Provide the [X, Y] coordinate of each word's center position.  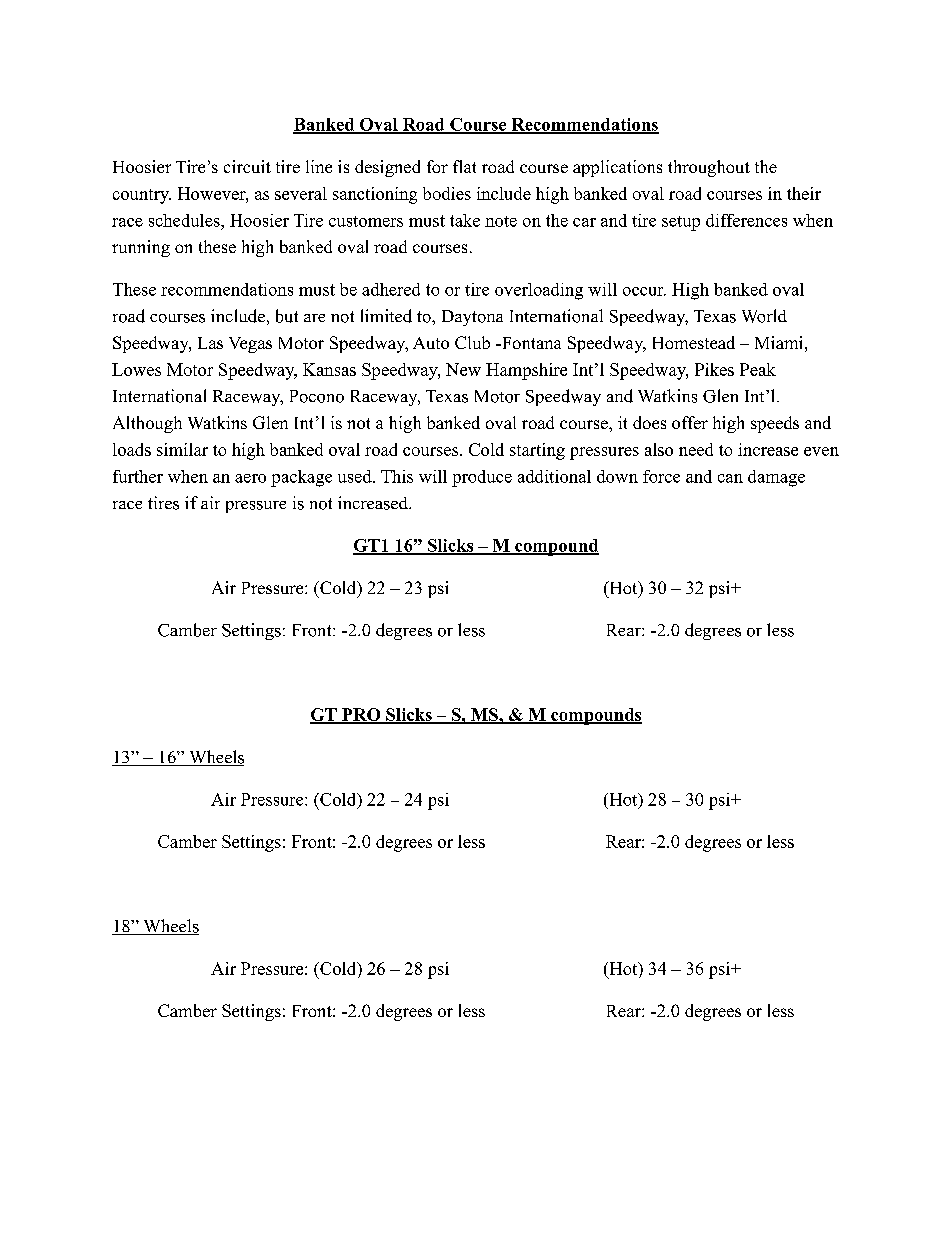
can [730, 478]
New [463, 369]
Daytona [472, 318]
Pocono [317, 396]
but [287, 316]
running [141, 248]
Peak [758, 369]
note [501, 221]
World [764, 316]
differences [746, 220]
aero [250, 478]
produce [482, 478]
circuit [247, 166]
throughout [709, 168]
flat [464, 166]
